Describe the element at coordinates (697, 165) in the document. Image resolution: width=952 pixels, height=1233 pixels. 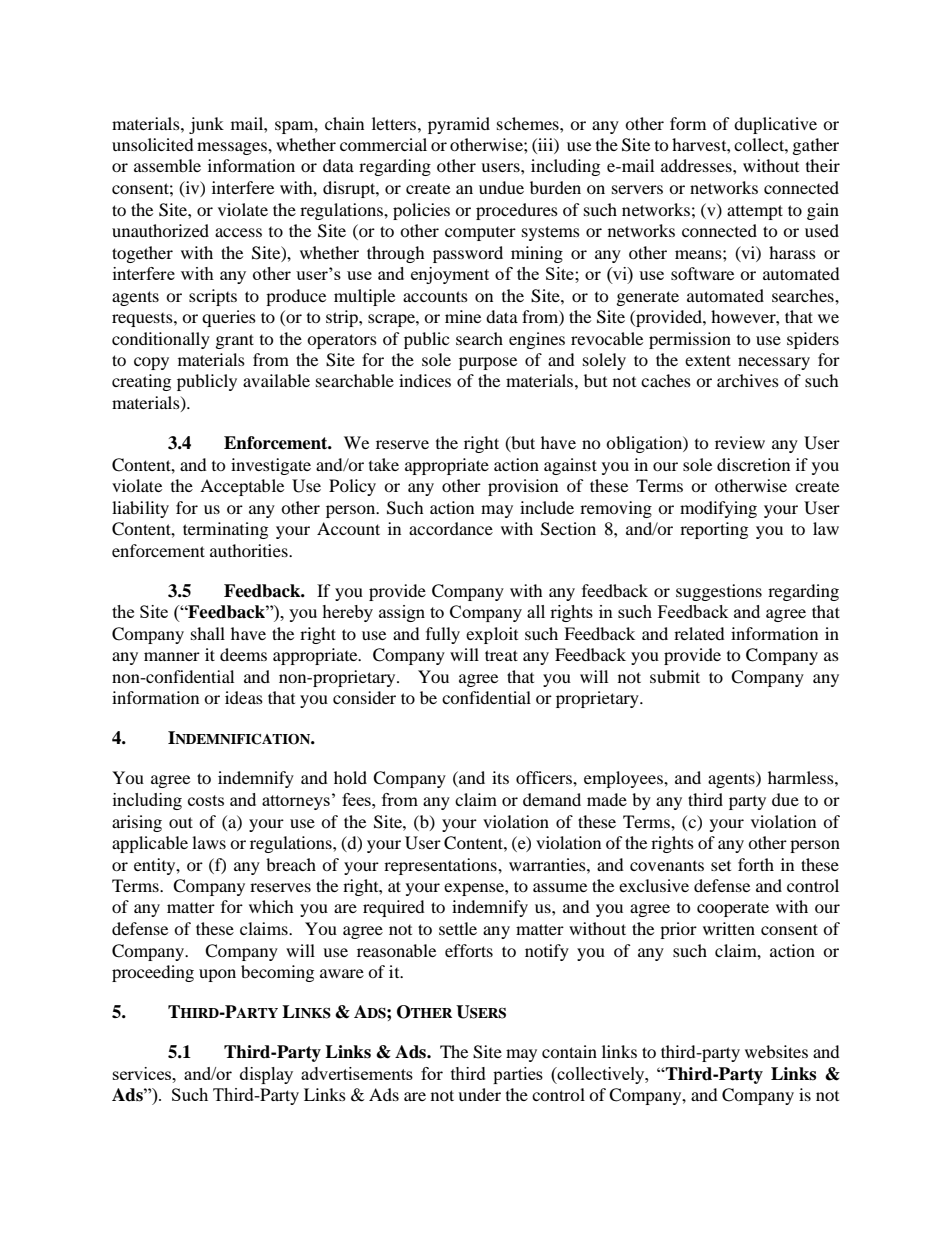
I see `addresses` at that location.
